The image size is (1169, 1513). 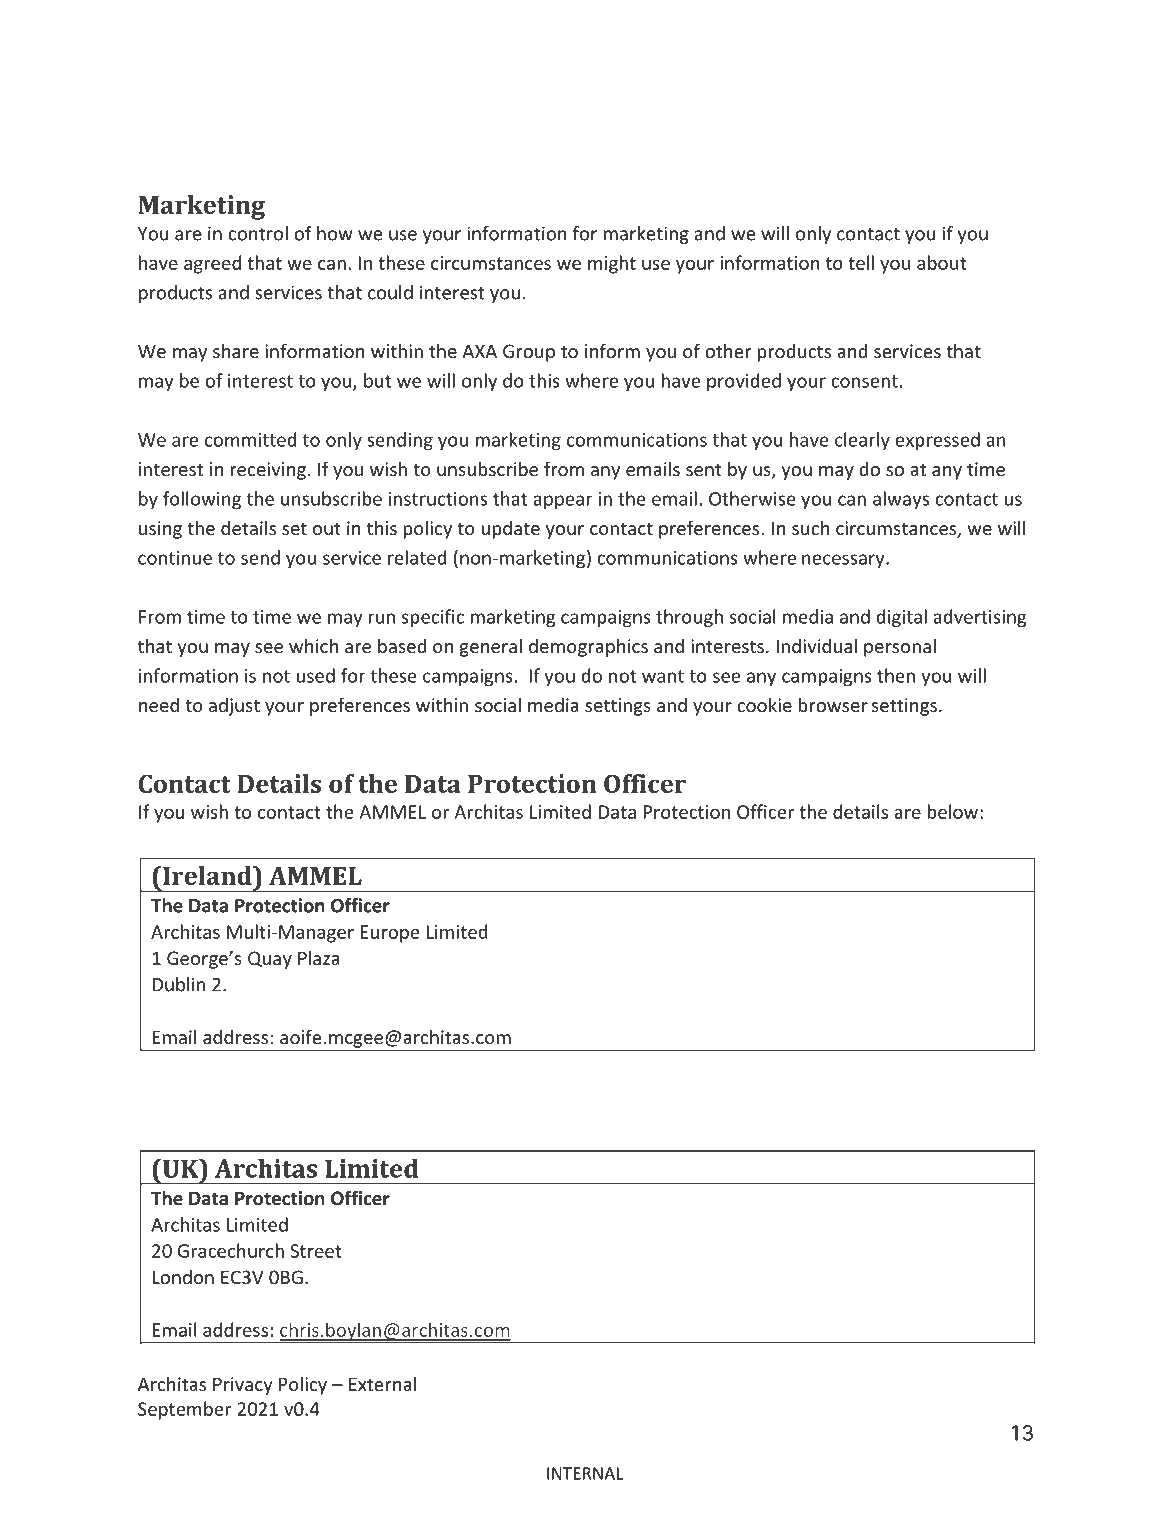 What do you see at coordinates (861, 262) in the screenshot?
I see `tell` at bounding box center [861, 262].
